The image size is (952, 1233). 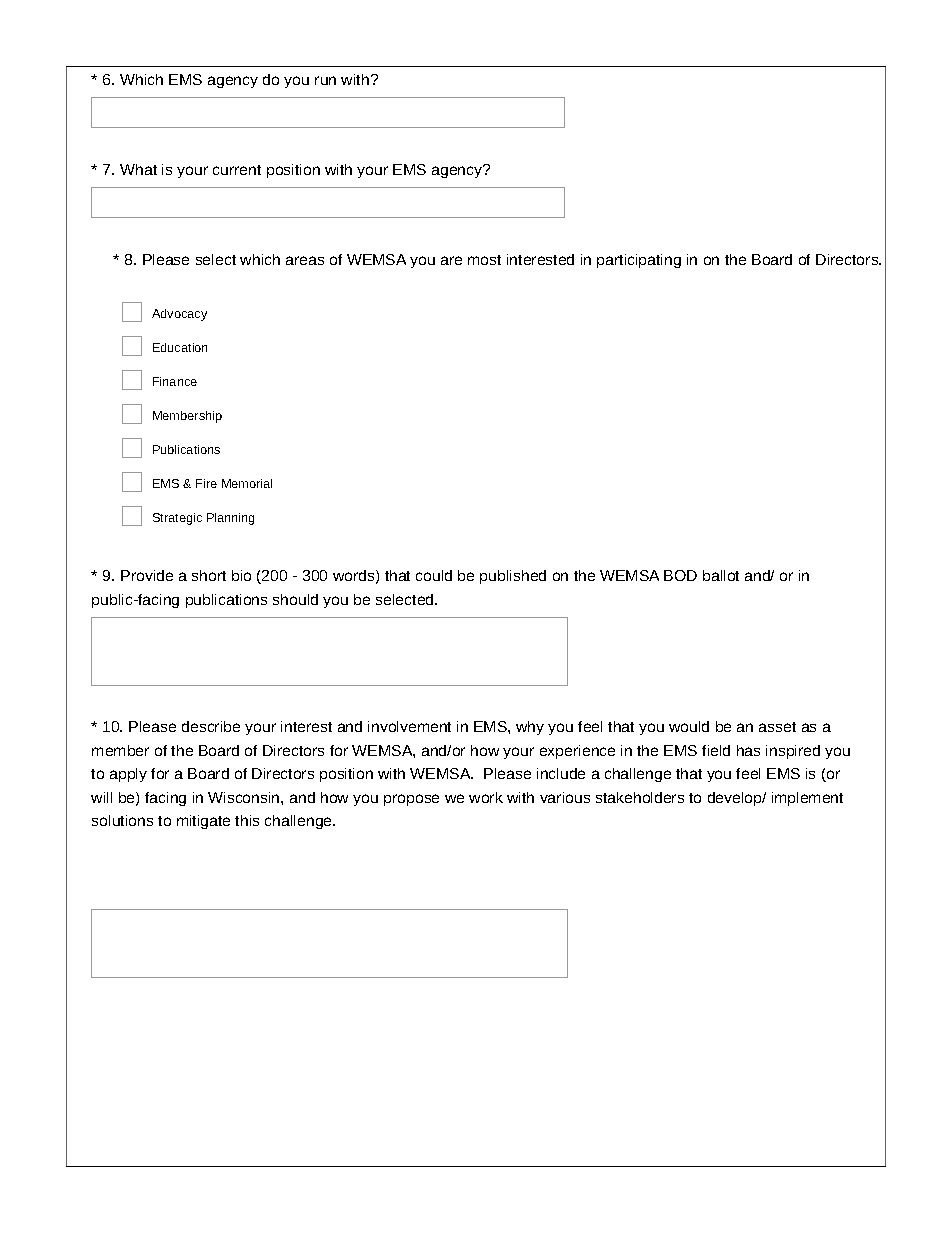 What do you see at coordinates (721, 575) in the screenshot?
I see `ballot` at bounding box center [721, 575].
